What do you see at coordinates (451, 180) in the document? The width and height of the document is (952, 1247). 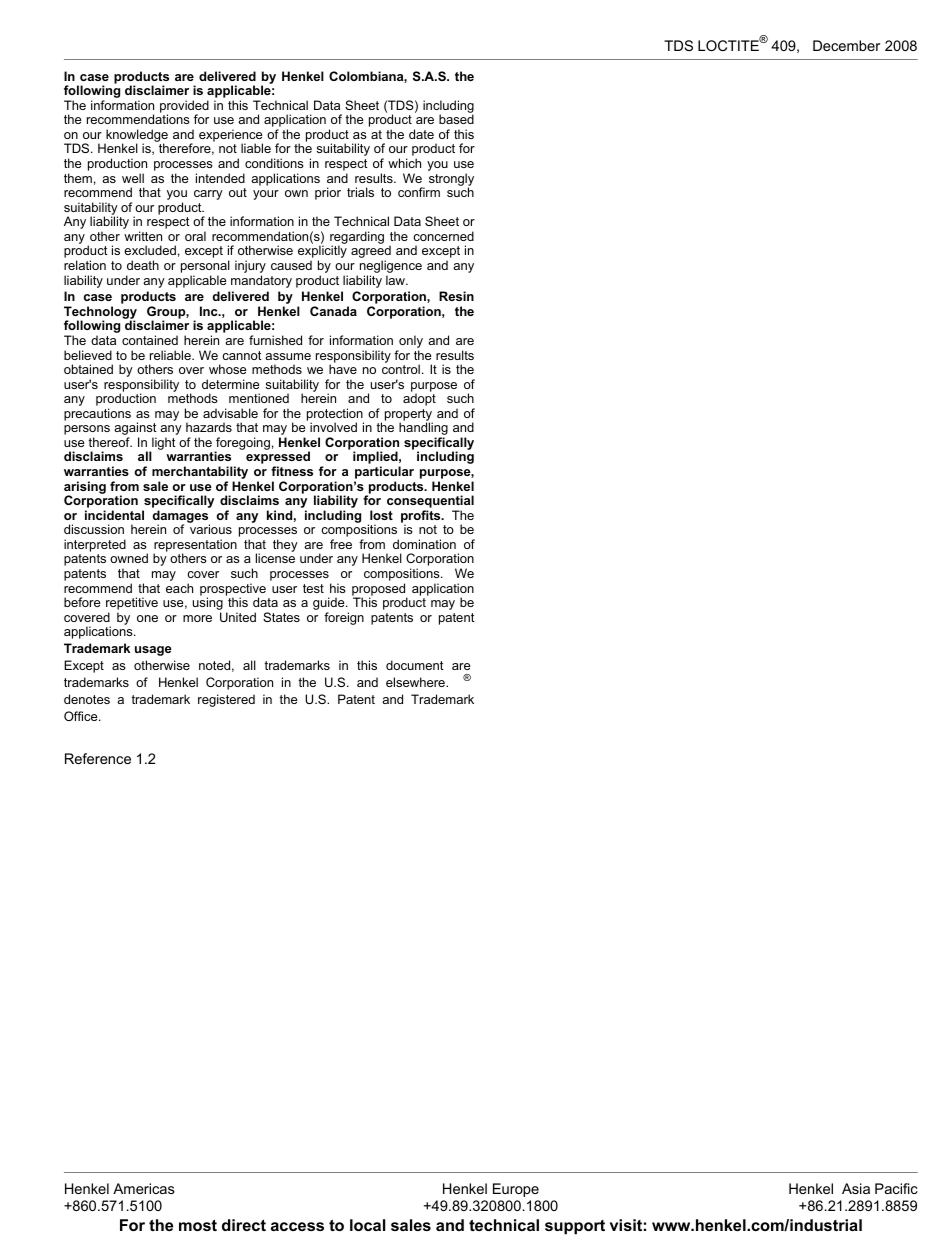 I see `strongly` at bounding box center [451, 180].
